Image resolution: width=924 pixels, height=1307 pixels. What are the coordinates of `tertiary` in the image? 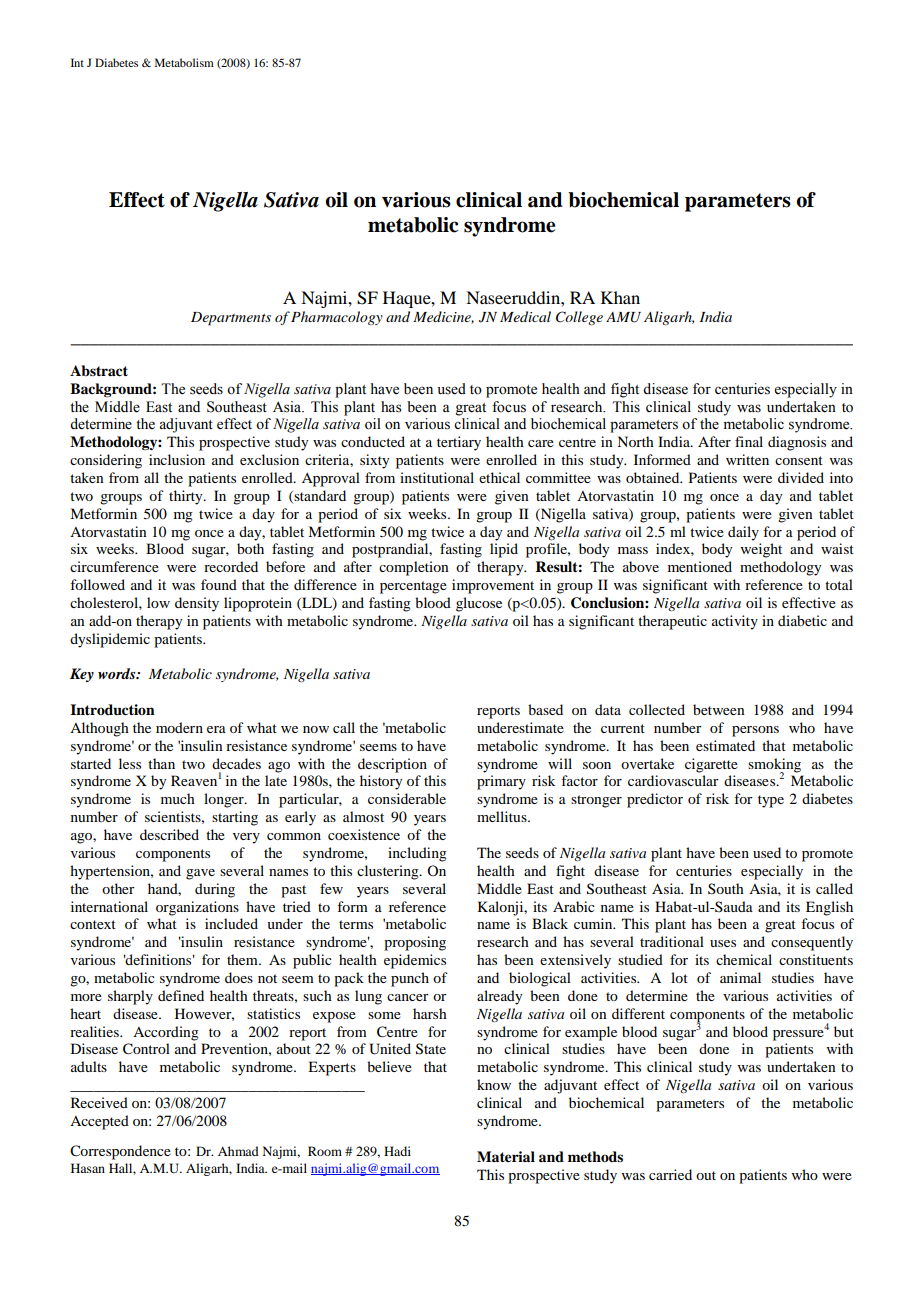 It's located at (459, 443).
